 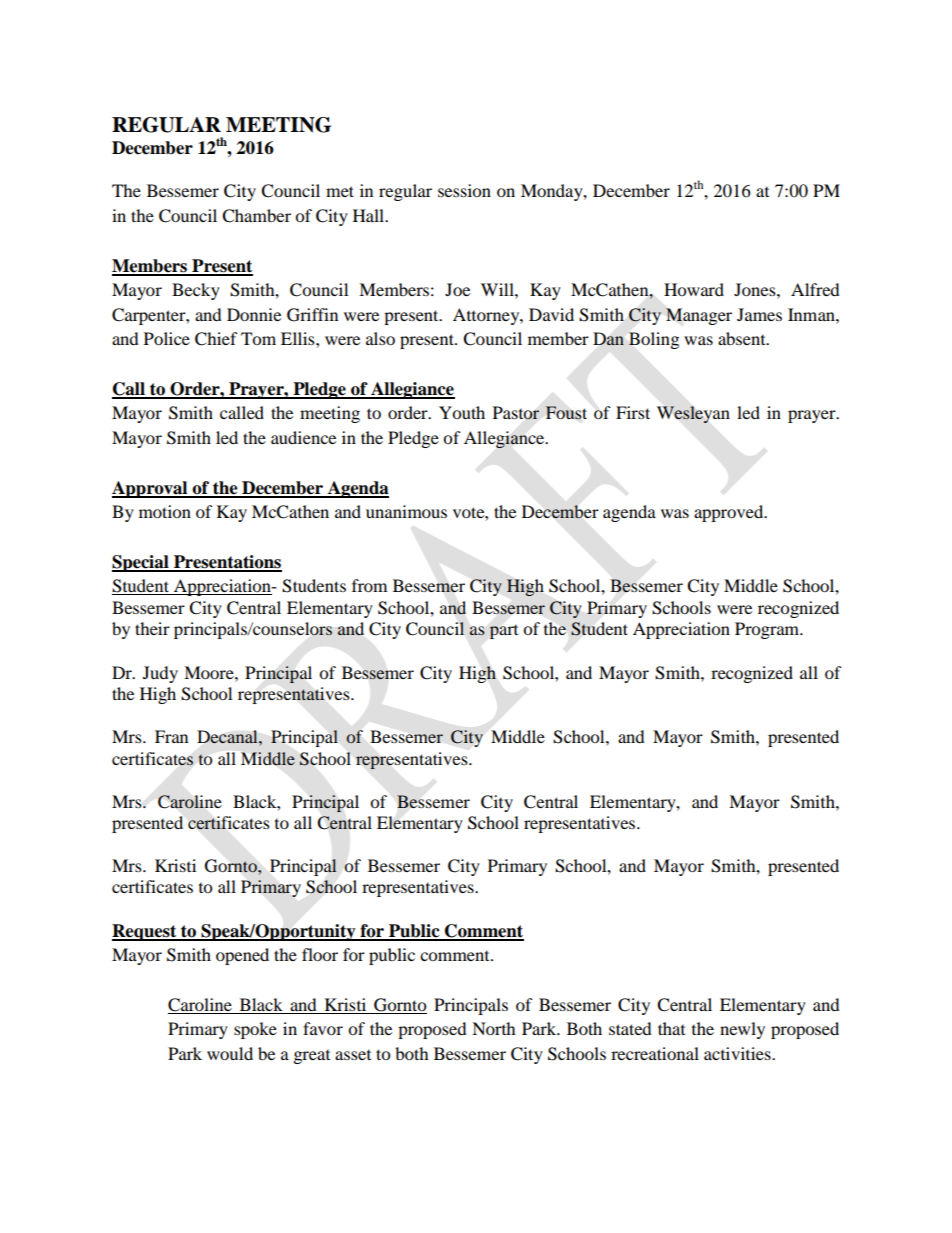 I want to click on session, so click(x=464, y=190).
